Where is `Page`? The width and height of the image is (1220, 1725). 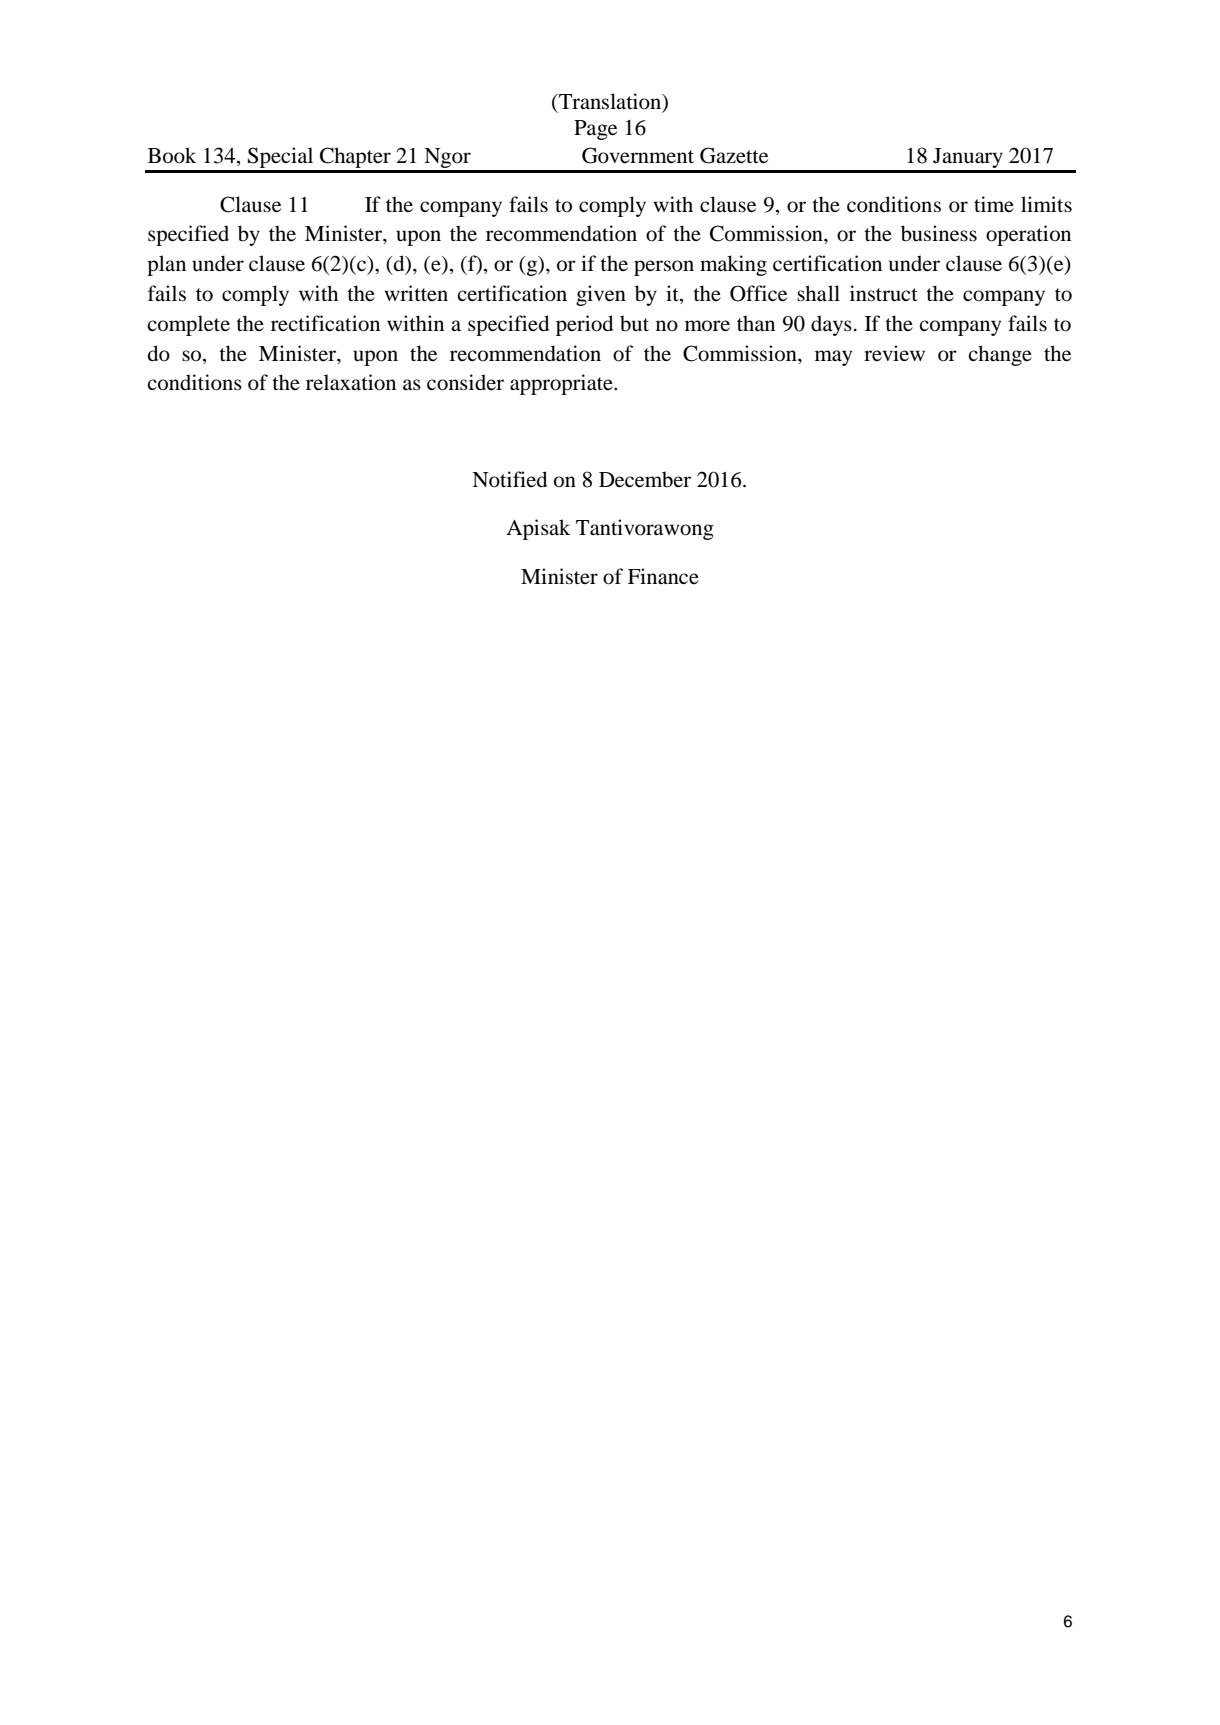 Page is located at coordinates (595, 130).
